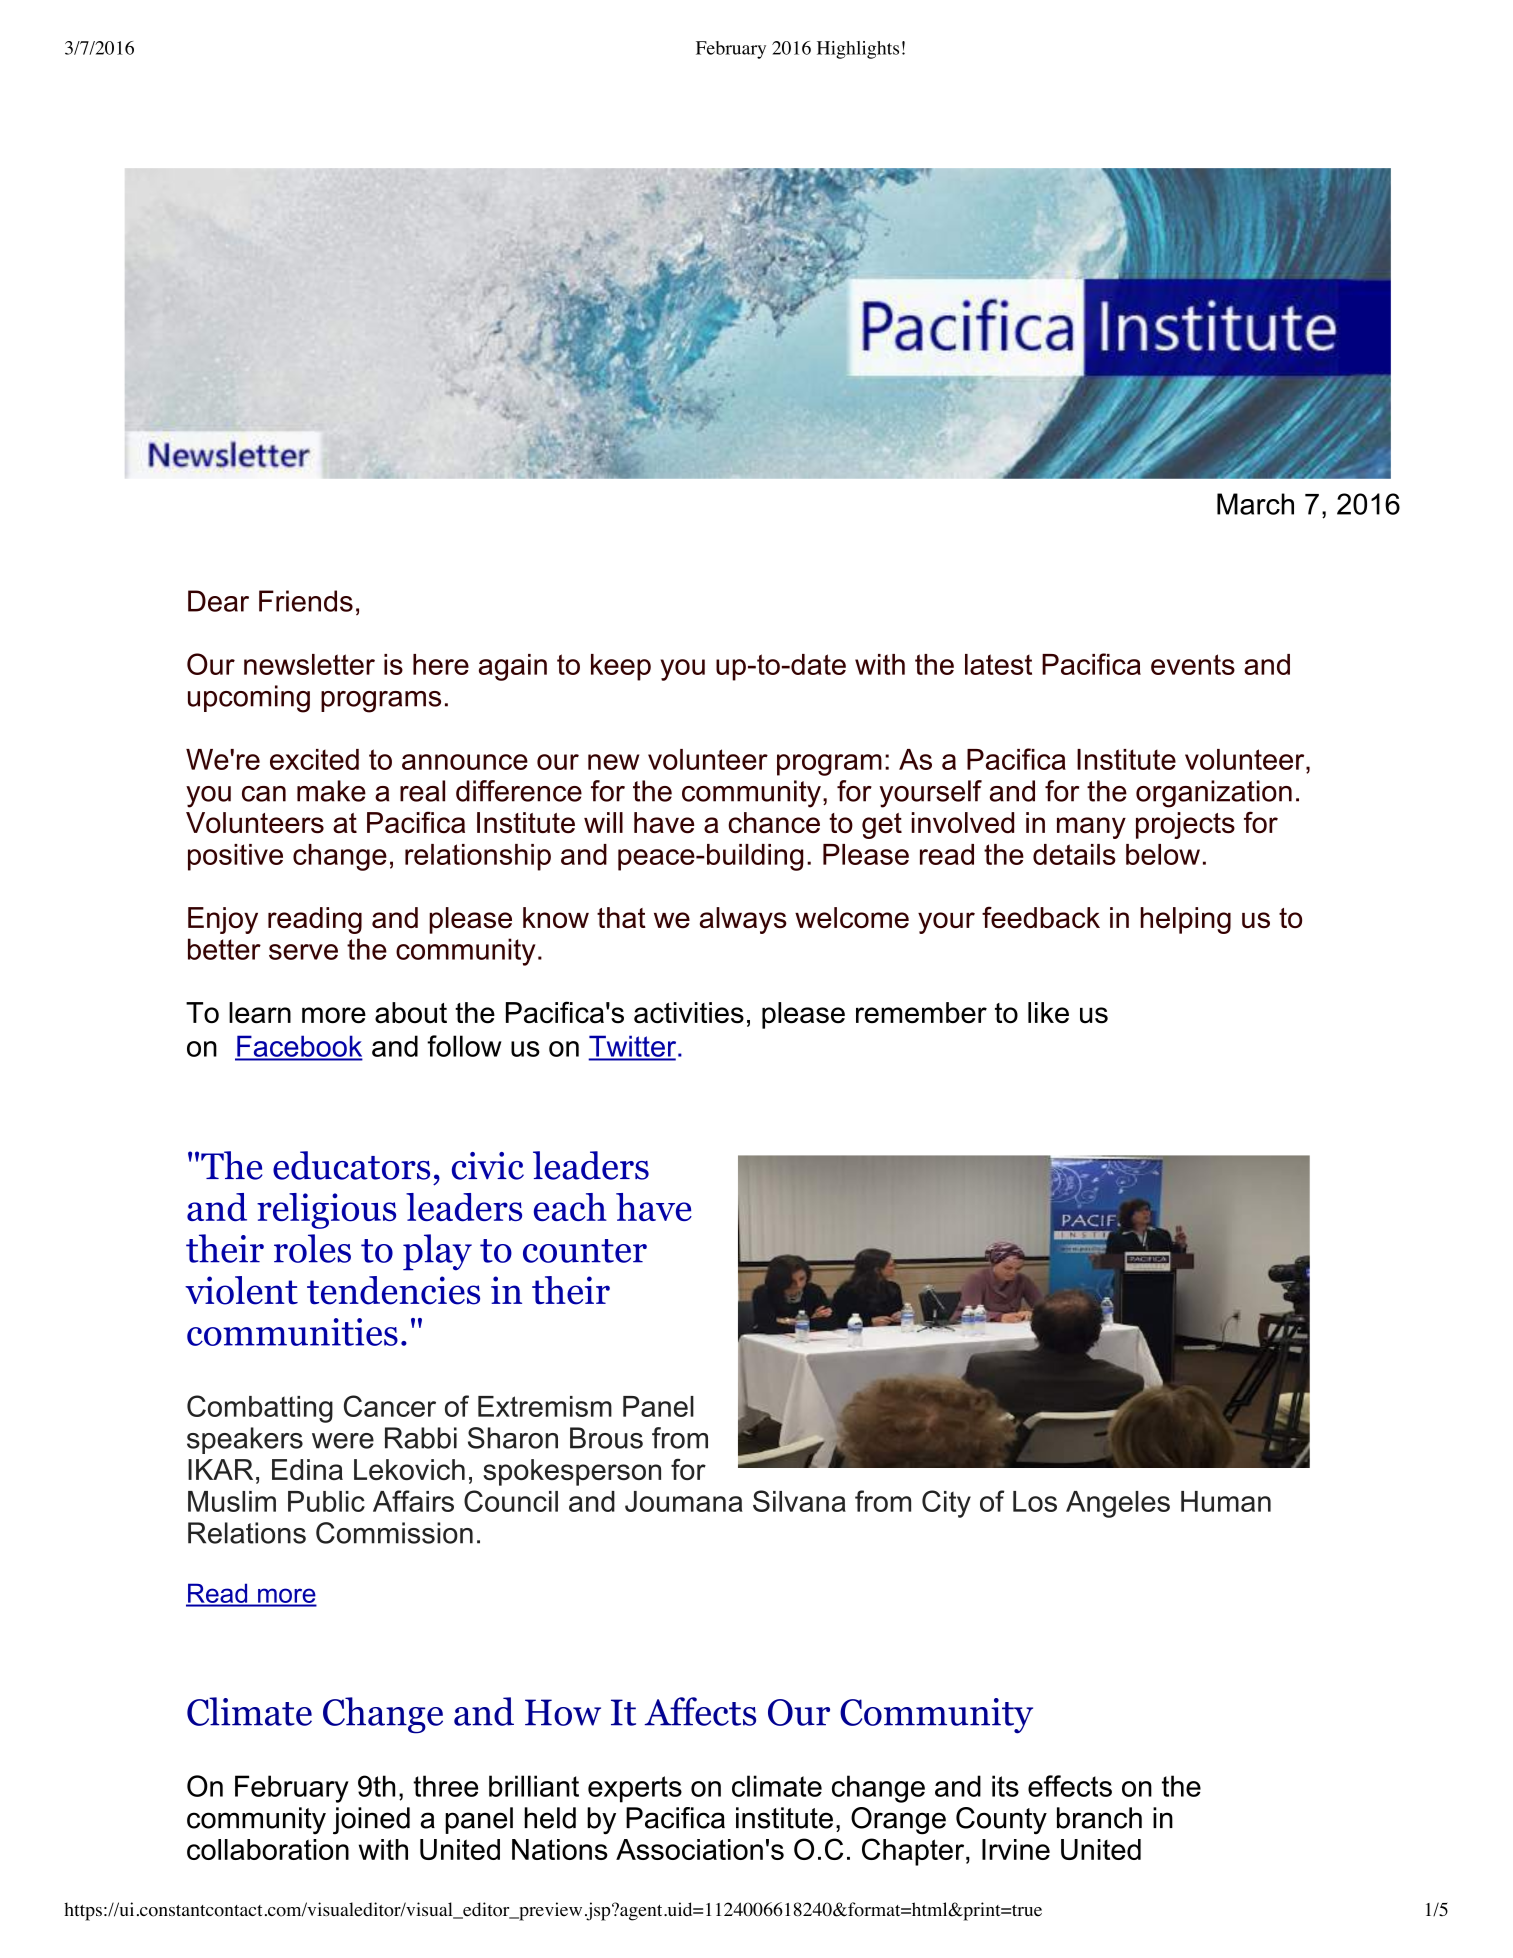 The height and width of the screenshot is (1958, 1513). What do you see at coordinates (1048, 1013) in the screenshot?
I see `like` at bounding box center [1048, 1013].
